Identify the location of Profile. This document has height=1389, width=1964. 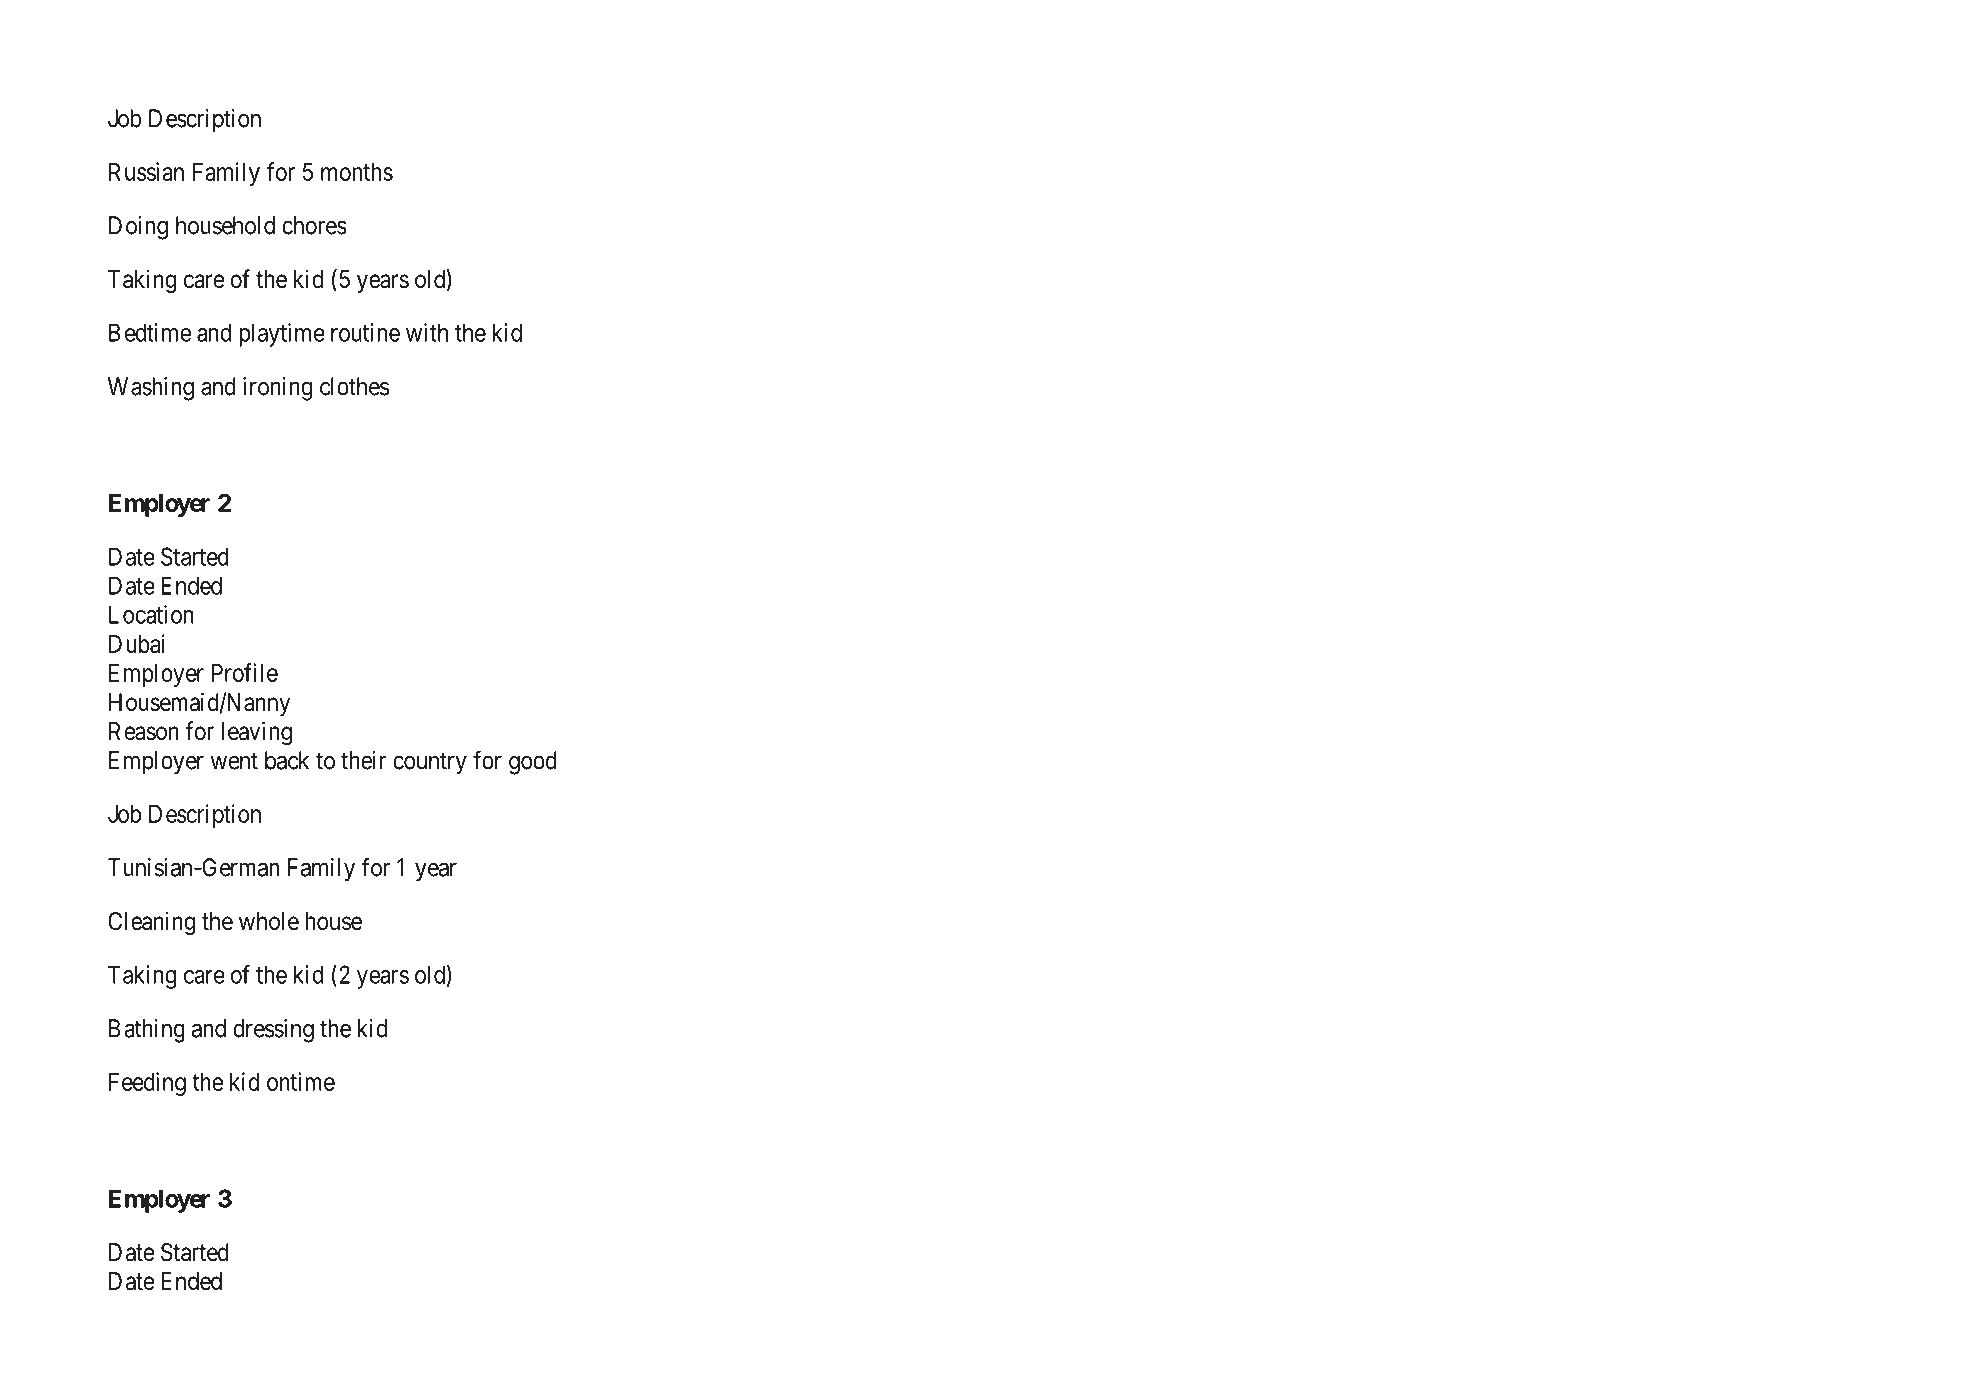
(245, 672).
